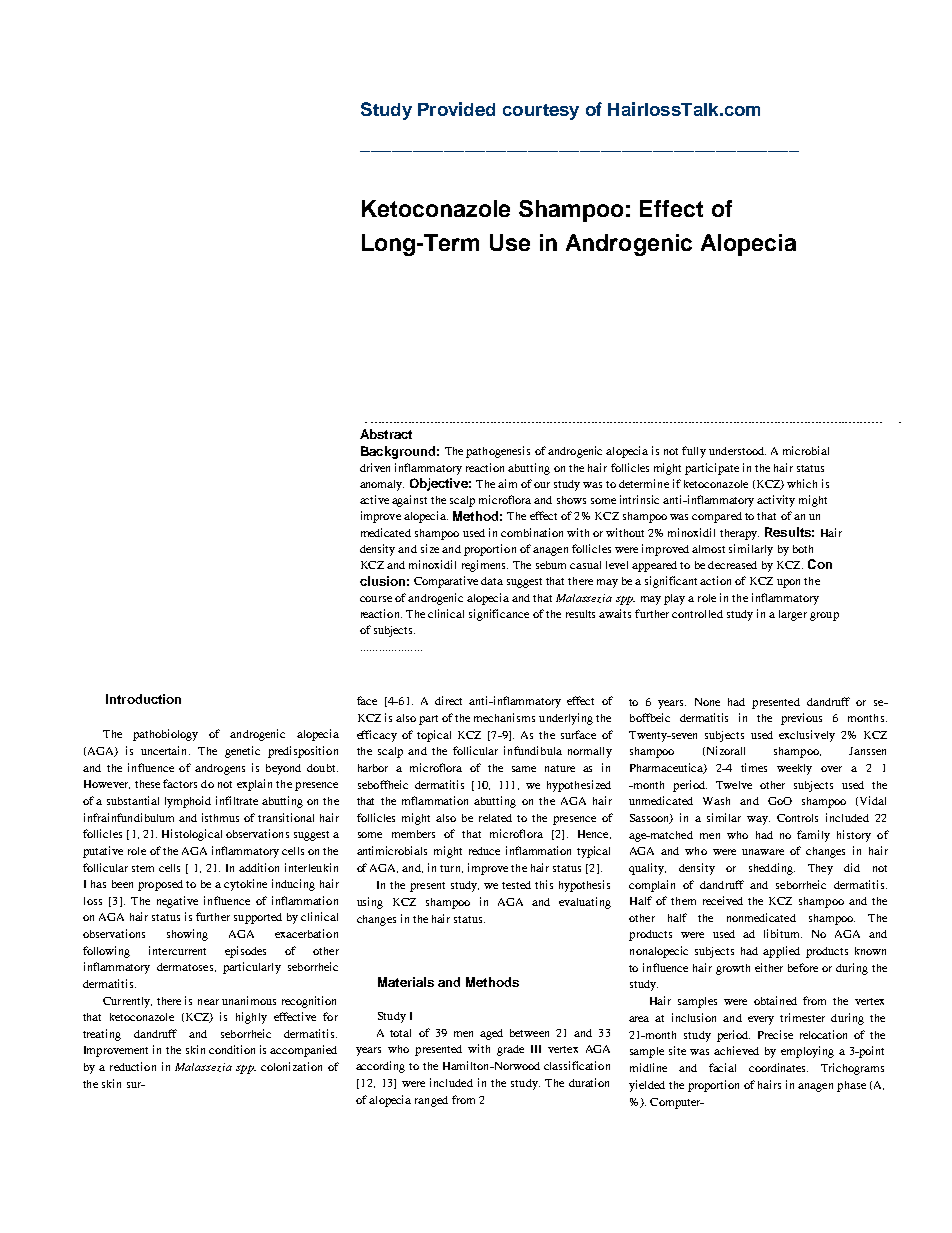  Describe the element at coordinates (484, 851) in the image. I see `reduce` at that location.
